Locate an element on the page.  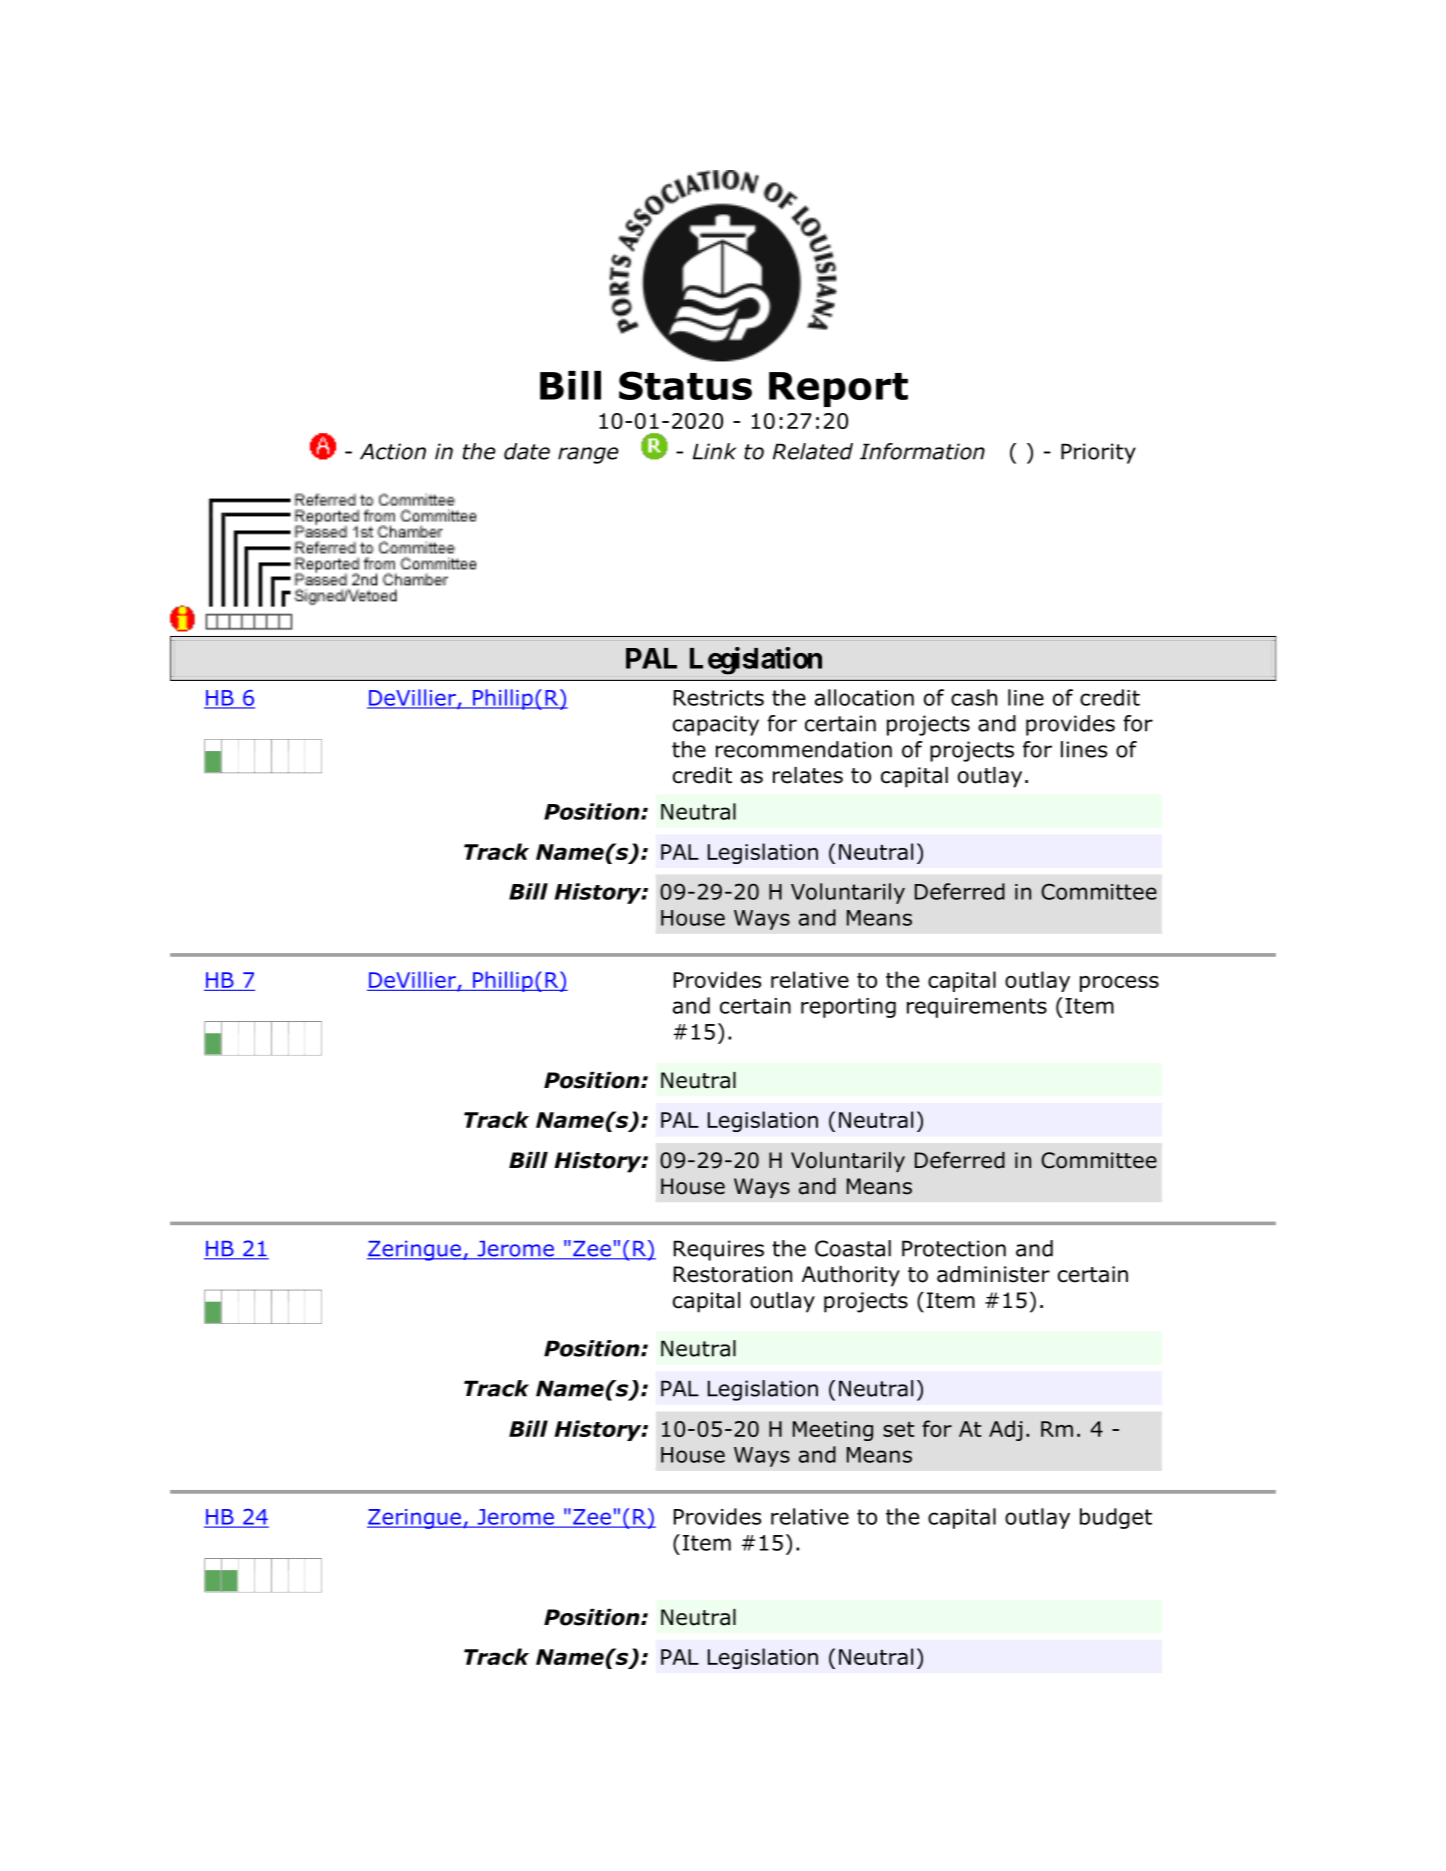
cash is located at coordinates (974, 697).
